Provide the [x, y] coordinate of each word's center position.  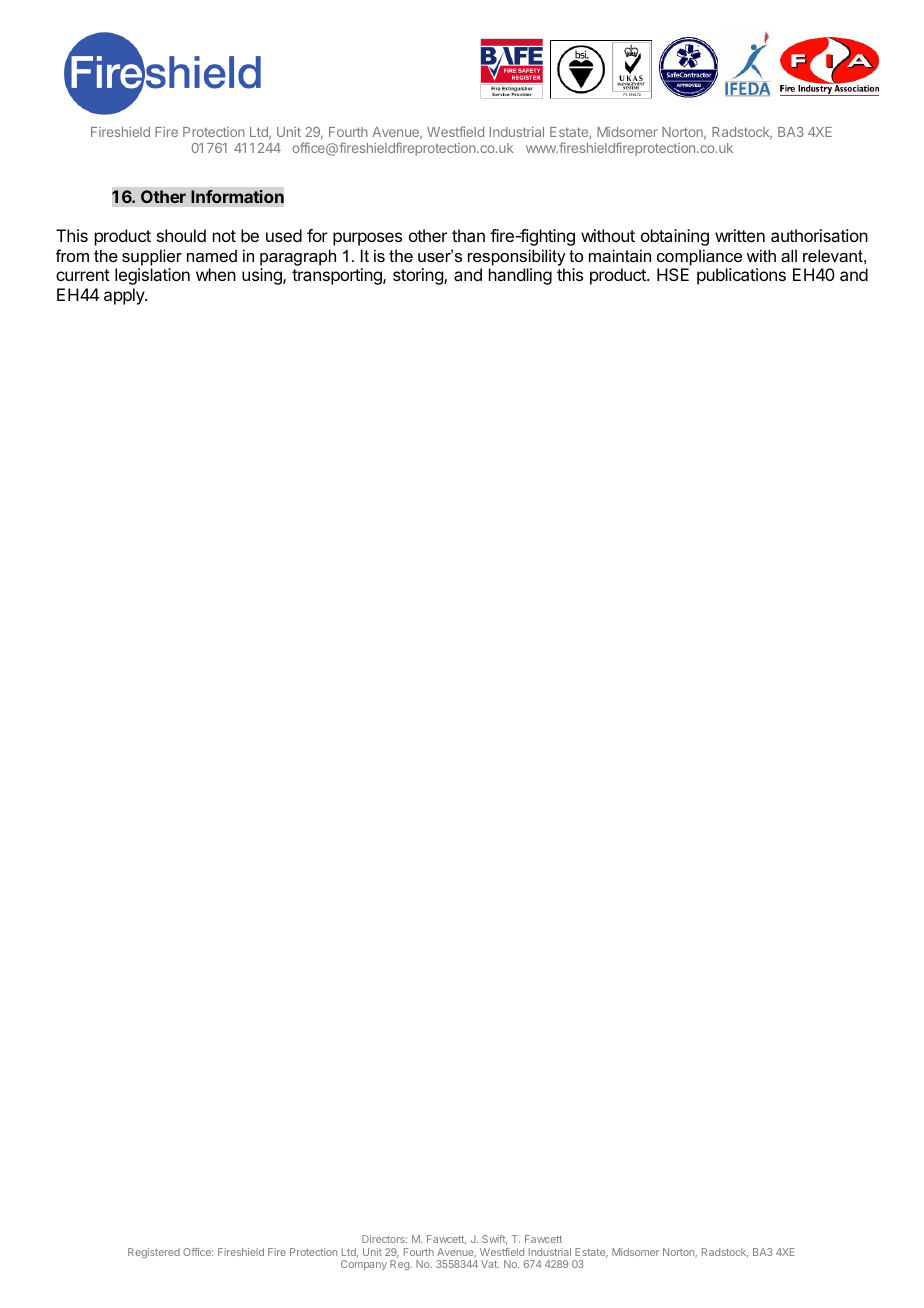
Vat [490, 1264]
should [181, 235]
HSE [673, 274]
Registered [154, 1253]
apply [125, 296]
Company [364, 1265]
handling [520, 276]
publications [741, 276]
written [740, 235]
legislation [152, 276]
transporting [338, 276]
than [468, 235]
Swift [494, 1240]
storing [419, 276]
